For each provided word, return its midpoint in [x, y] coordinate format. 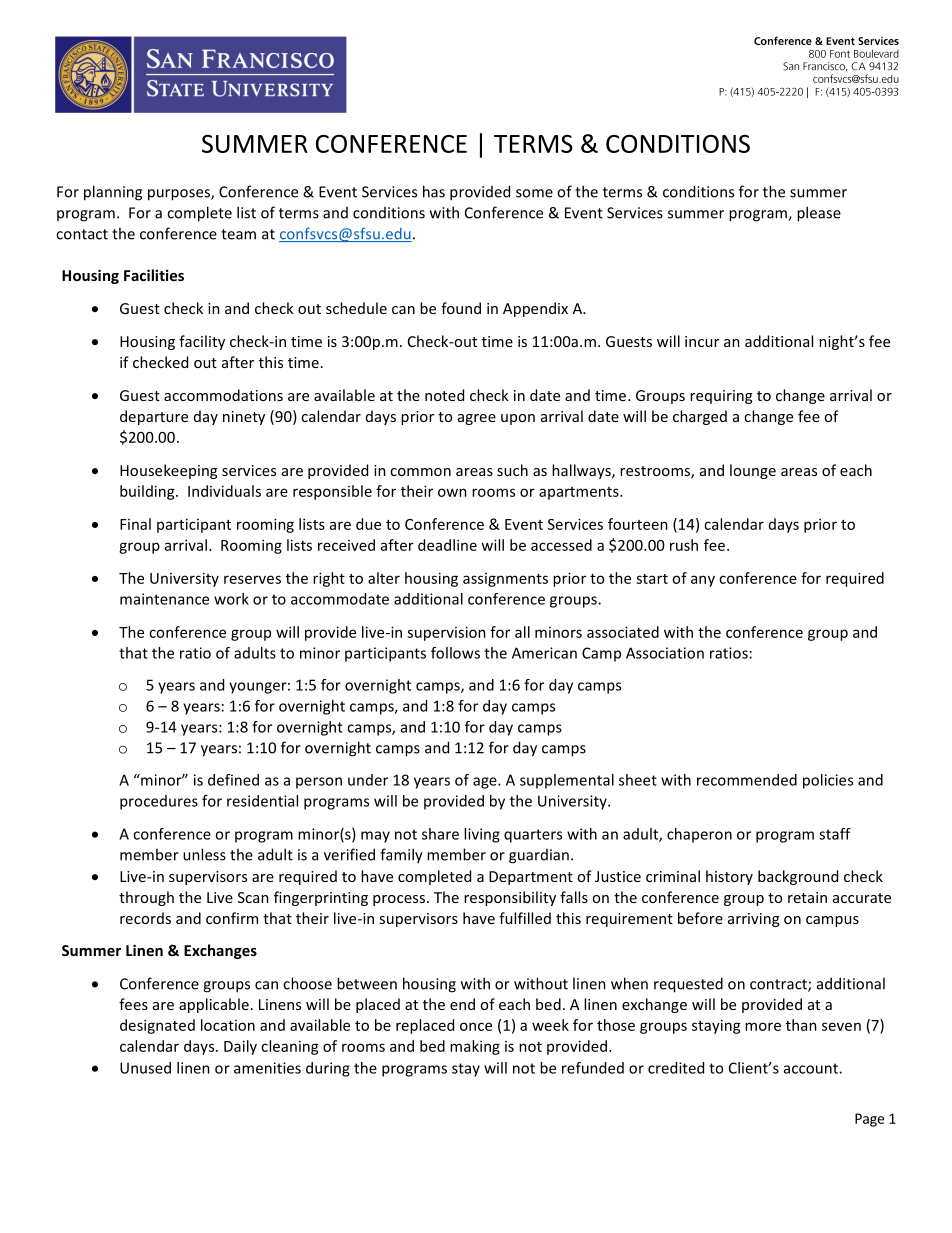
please [819, 214]
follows [455, 653]
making [475, 1047]
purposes [180, 195]
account [812, 1068]
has [434, 191]
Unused [145, 1068]
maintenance [164, 599]
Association [665, 653]
